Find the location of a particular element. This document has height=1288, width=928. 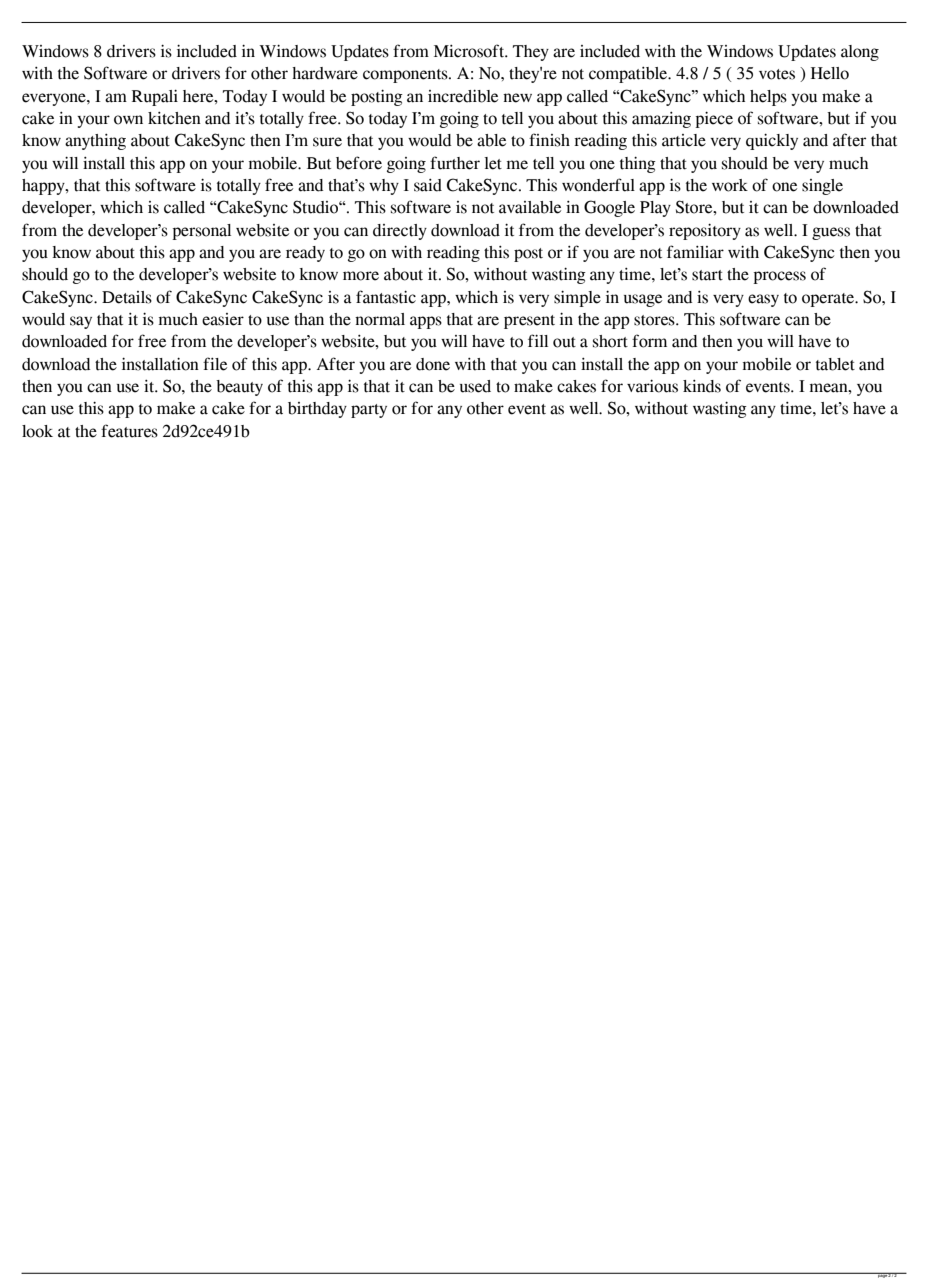

further is located at coordinates (455, 163).
